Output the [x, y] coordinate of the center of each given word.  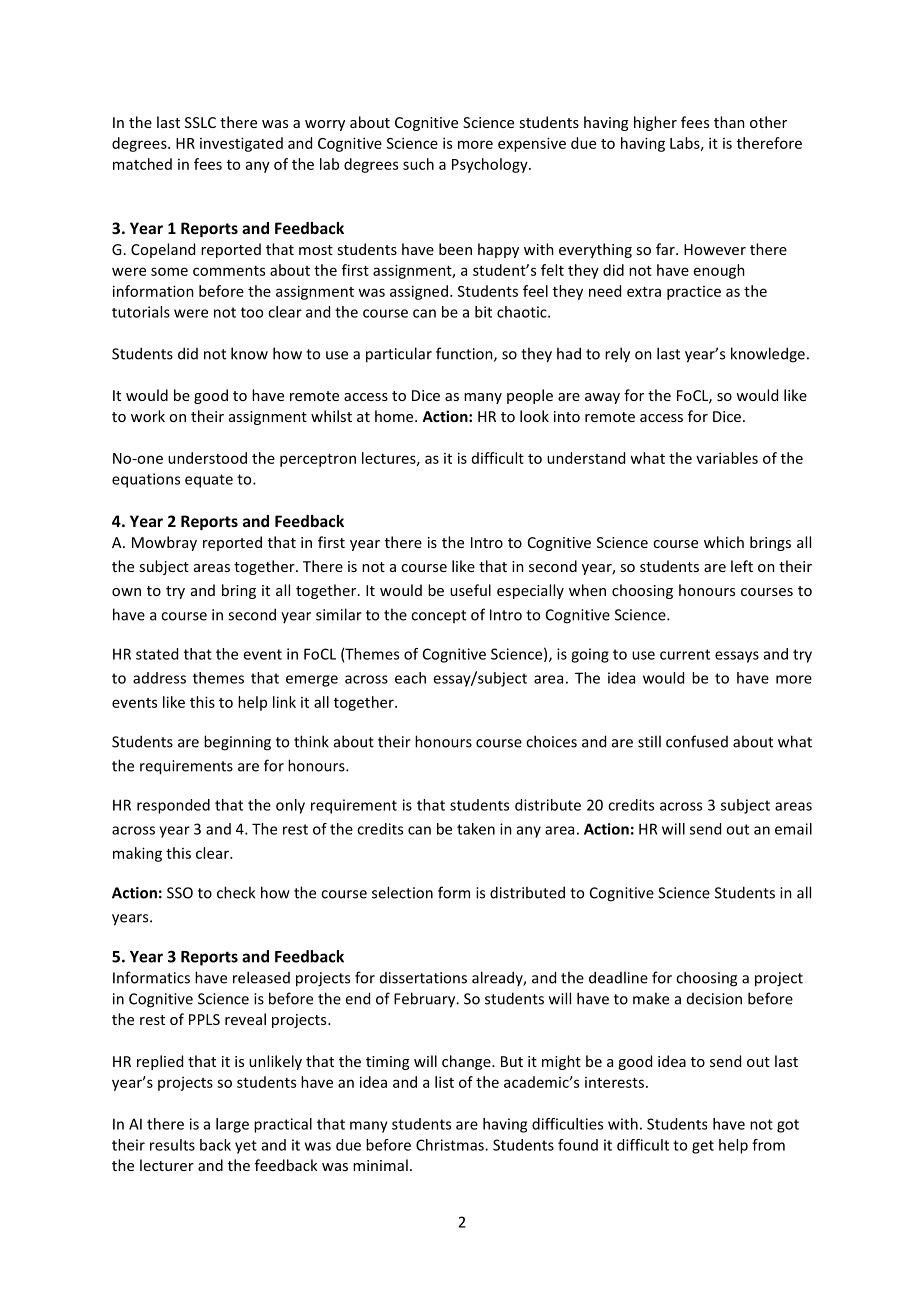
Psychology [491, 165]
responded [173, 806]
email [793, 829]
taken [476, 829]
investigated [241, 144]
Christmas [451, 1145]
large [232, 1125]
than [729, 122]
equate [209, 481]
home [395, 416]
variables [727, 458]
